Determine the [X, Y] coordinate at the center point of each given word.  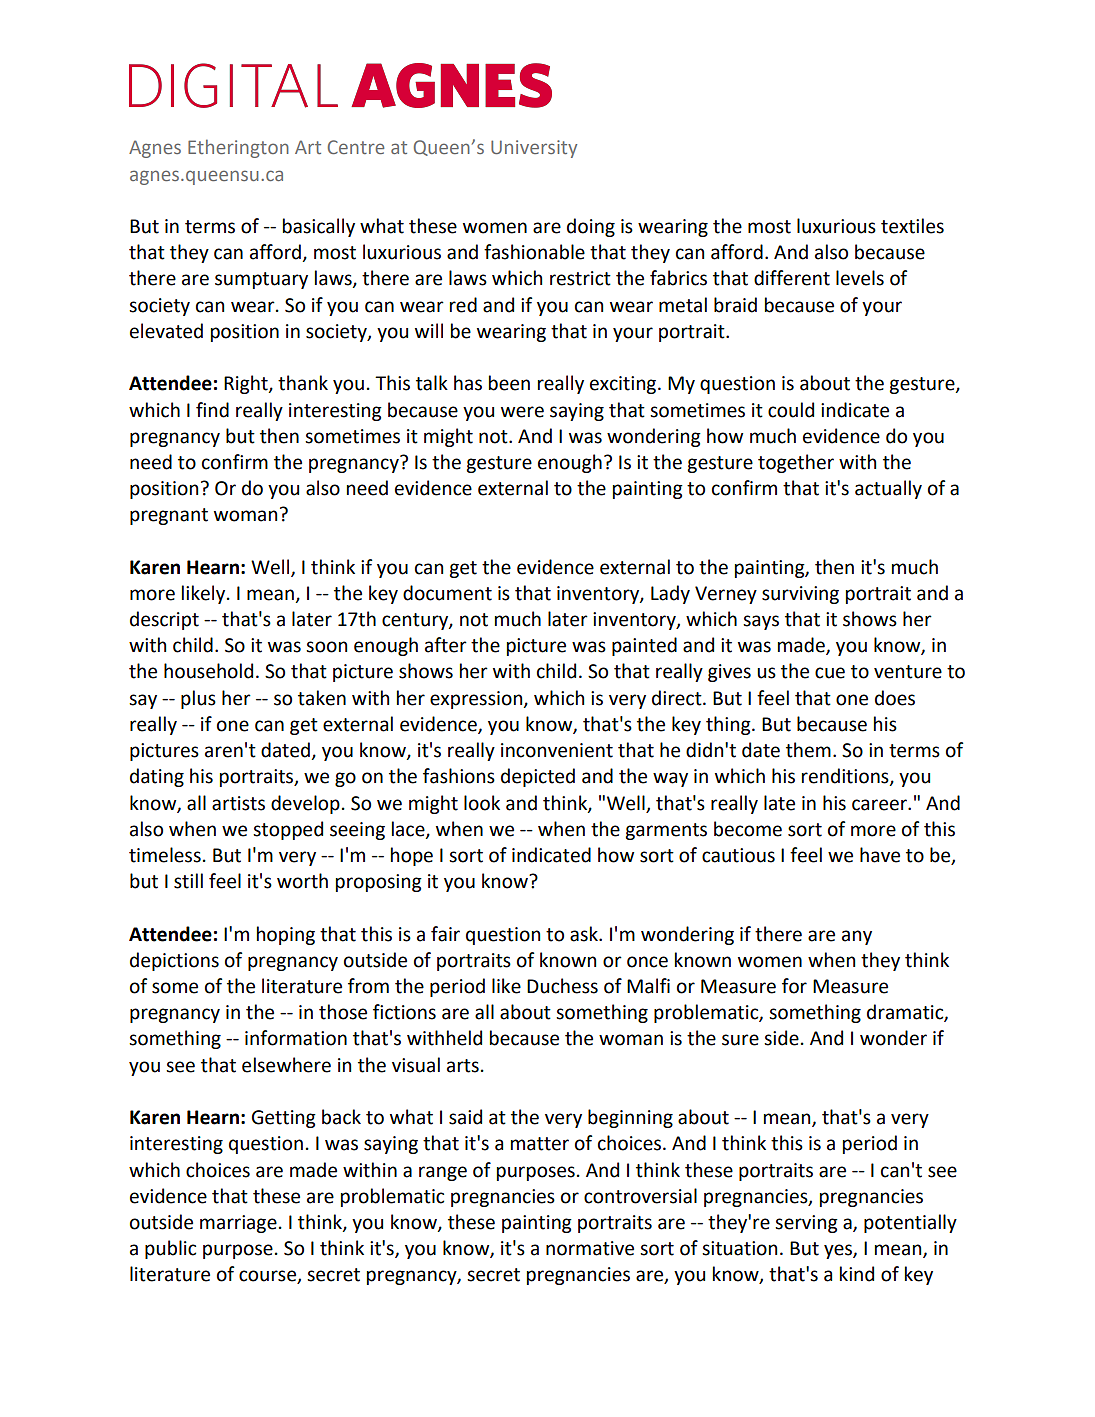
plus [198, 699]
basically [319, 227]
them [808, 750]
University [534, 149]
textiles [912, 226]
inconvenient [557, 750]
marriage [238, 1224]
